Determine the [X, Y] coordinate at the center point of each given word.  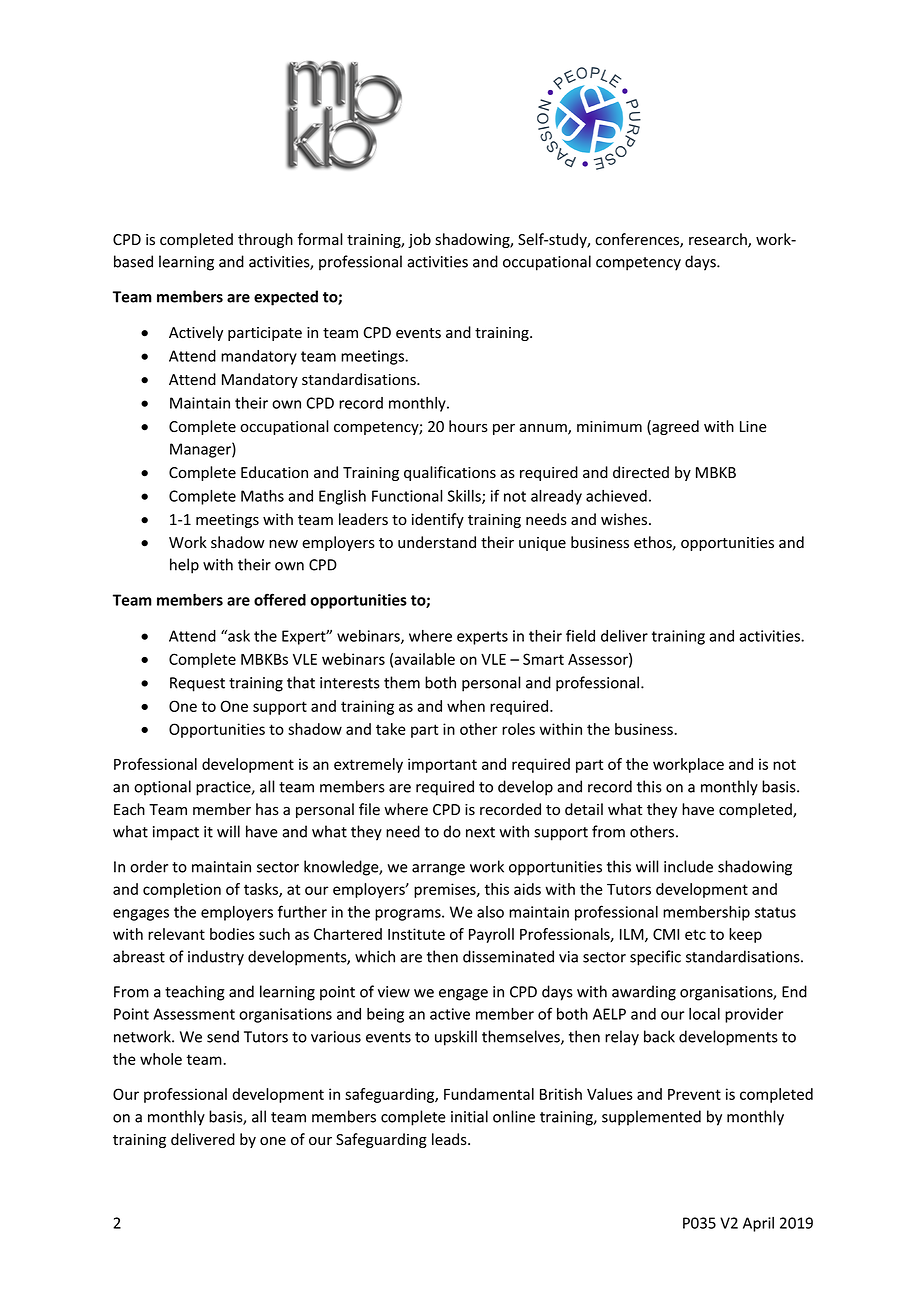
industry [216, 958]
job [419, 240]
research [719, 240]
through [265, 240]
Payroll [491, 935]
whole [161, 1059]
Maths [262, 496]
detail [584, 809]
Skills [465, 497]
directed [641, 472]
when [466, 706]
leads [450, 1139]
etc [695, 934]
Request [197, 684]
